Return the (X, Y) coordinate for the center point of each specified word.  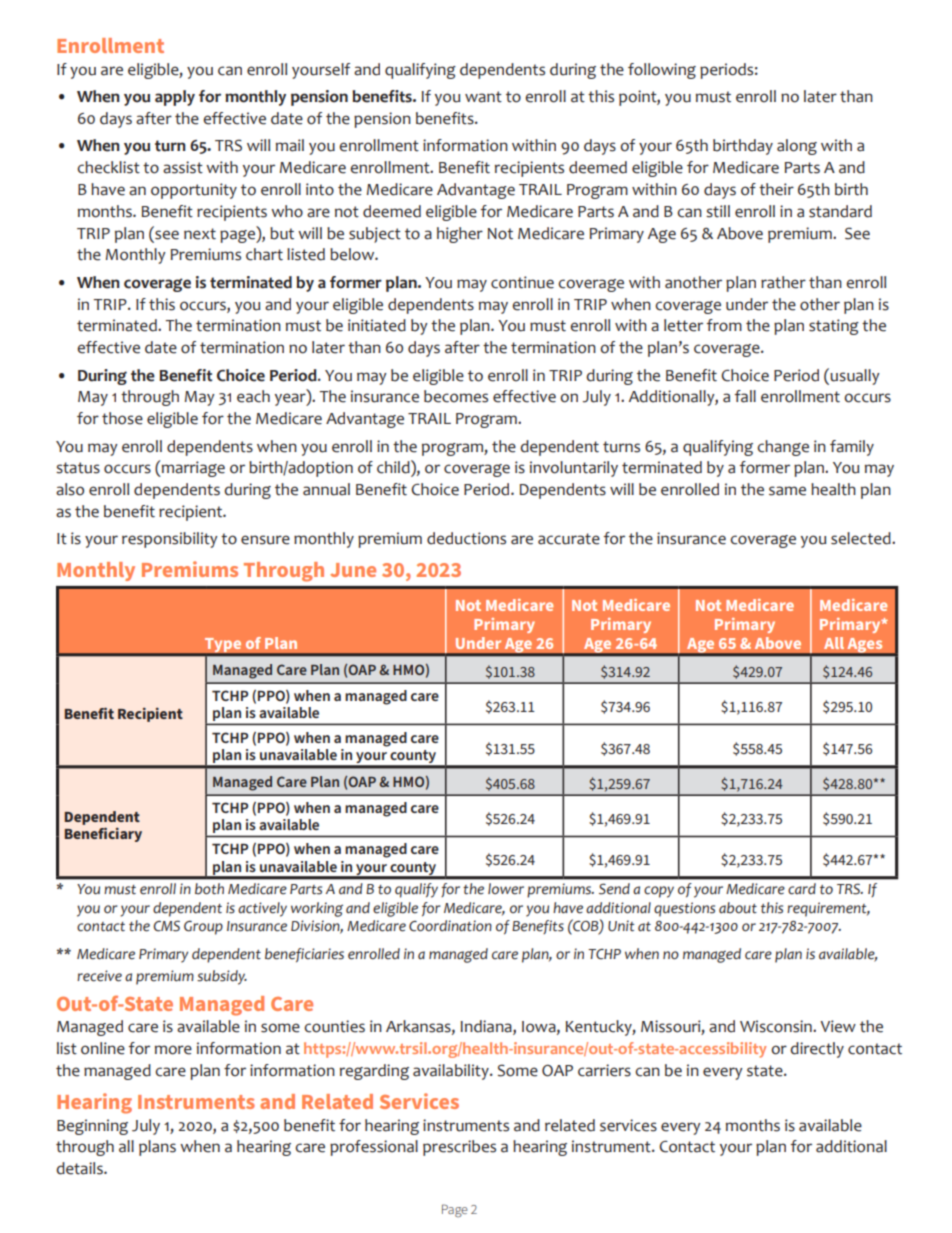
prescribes (459, 1148)
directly (817, 1050)
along (797, 147)
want (483, 97)
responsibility (170, 540)
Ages (865, 646)
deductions (466, 538)
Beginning (92, 1127)
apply (175, 98)
